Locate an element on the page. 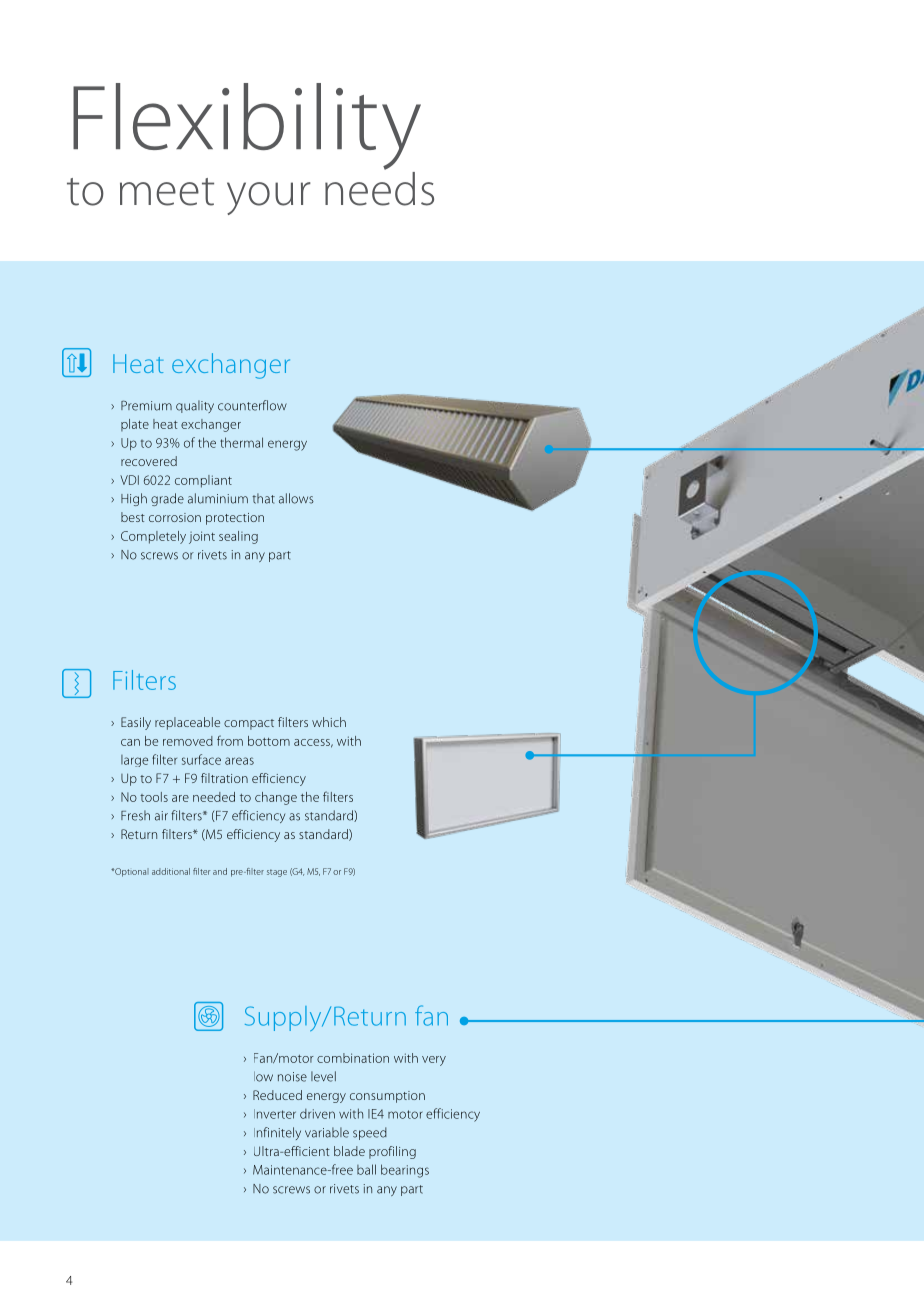  allows is located at coordinates (296, 498).
